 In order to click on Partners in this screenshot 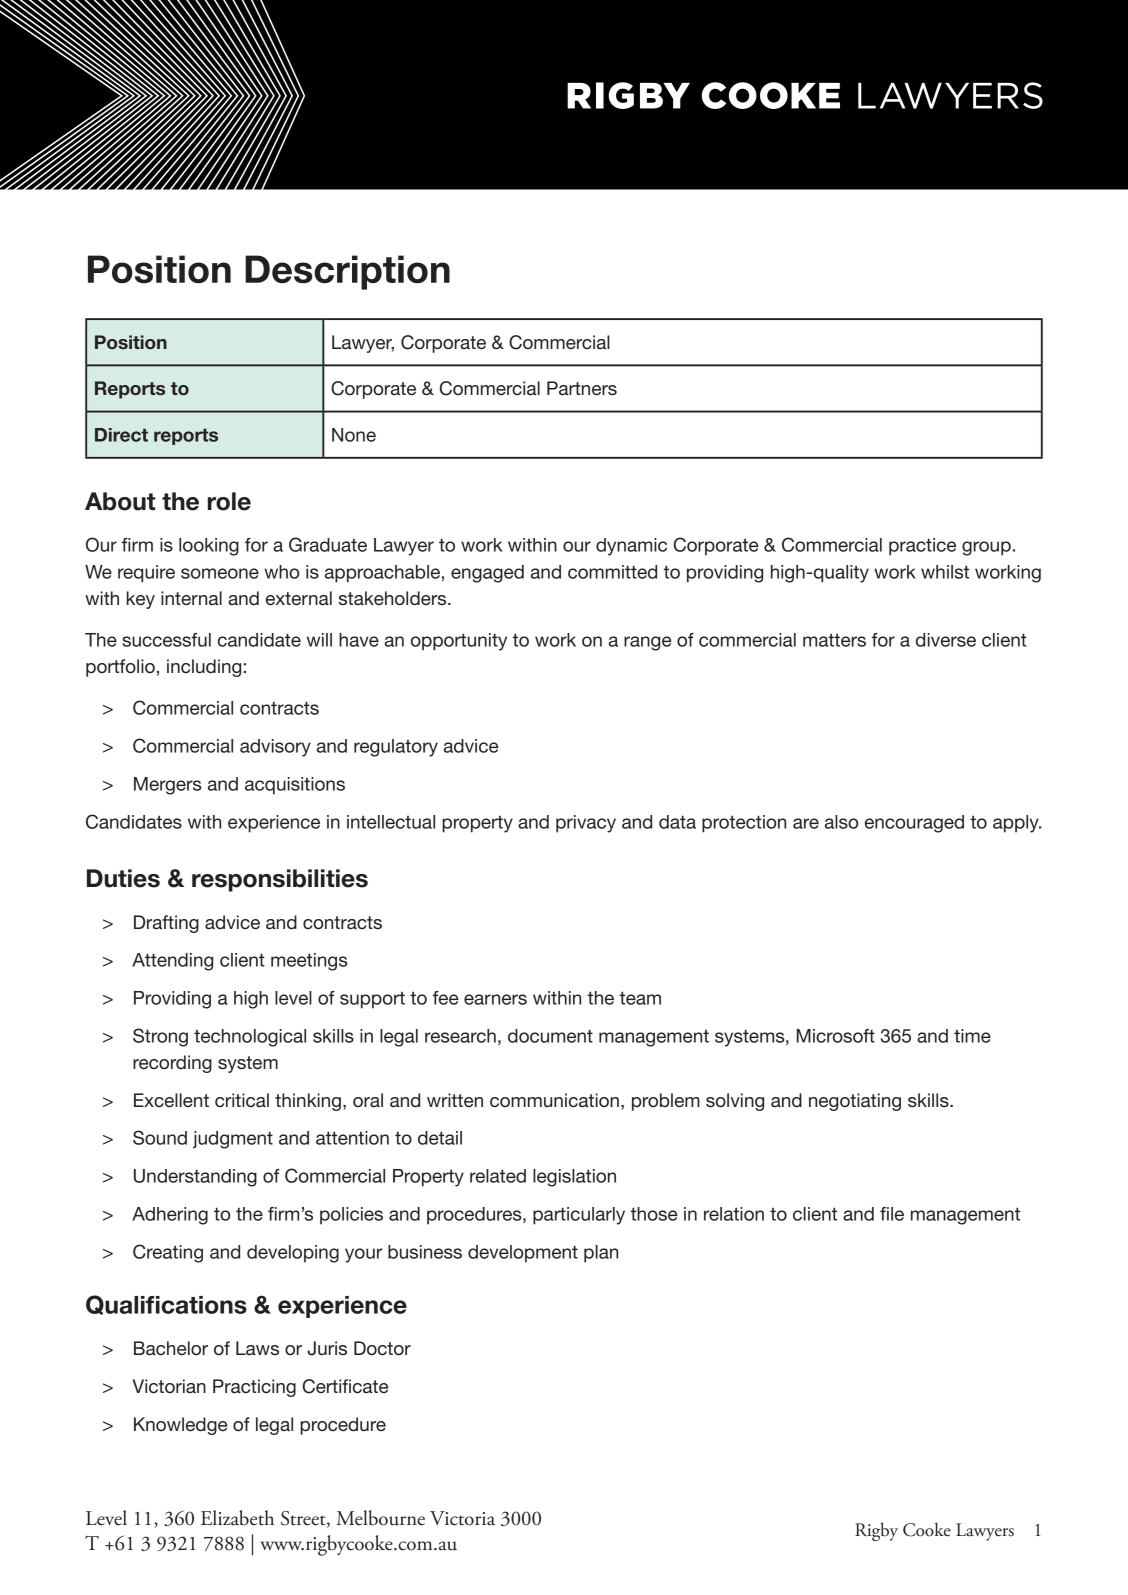, I will do `click(582, 388)`.
